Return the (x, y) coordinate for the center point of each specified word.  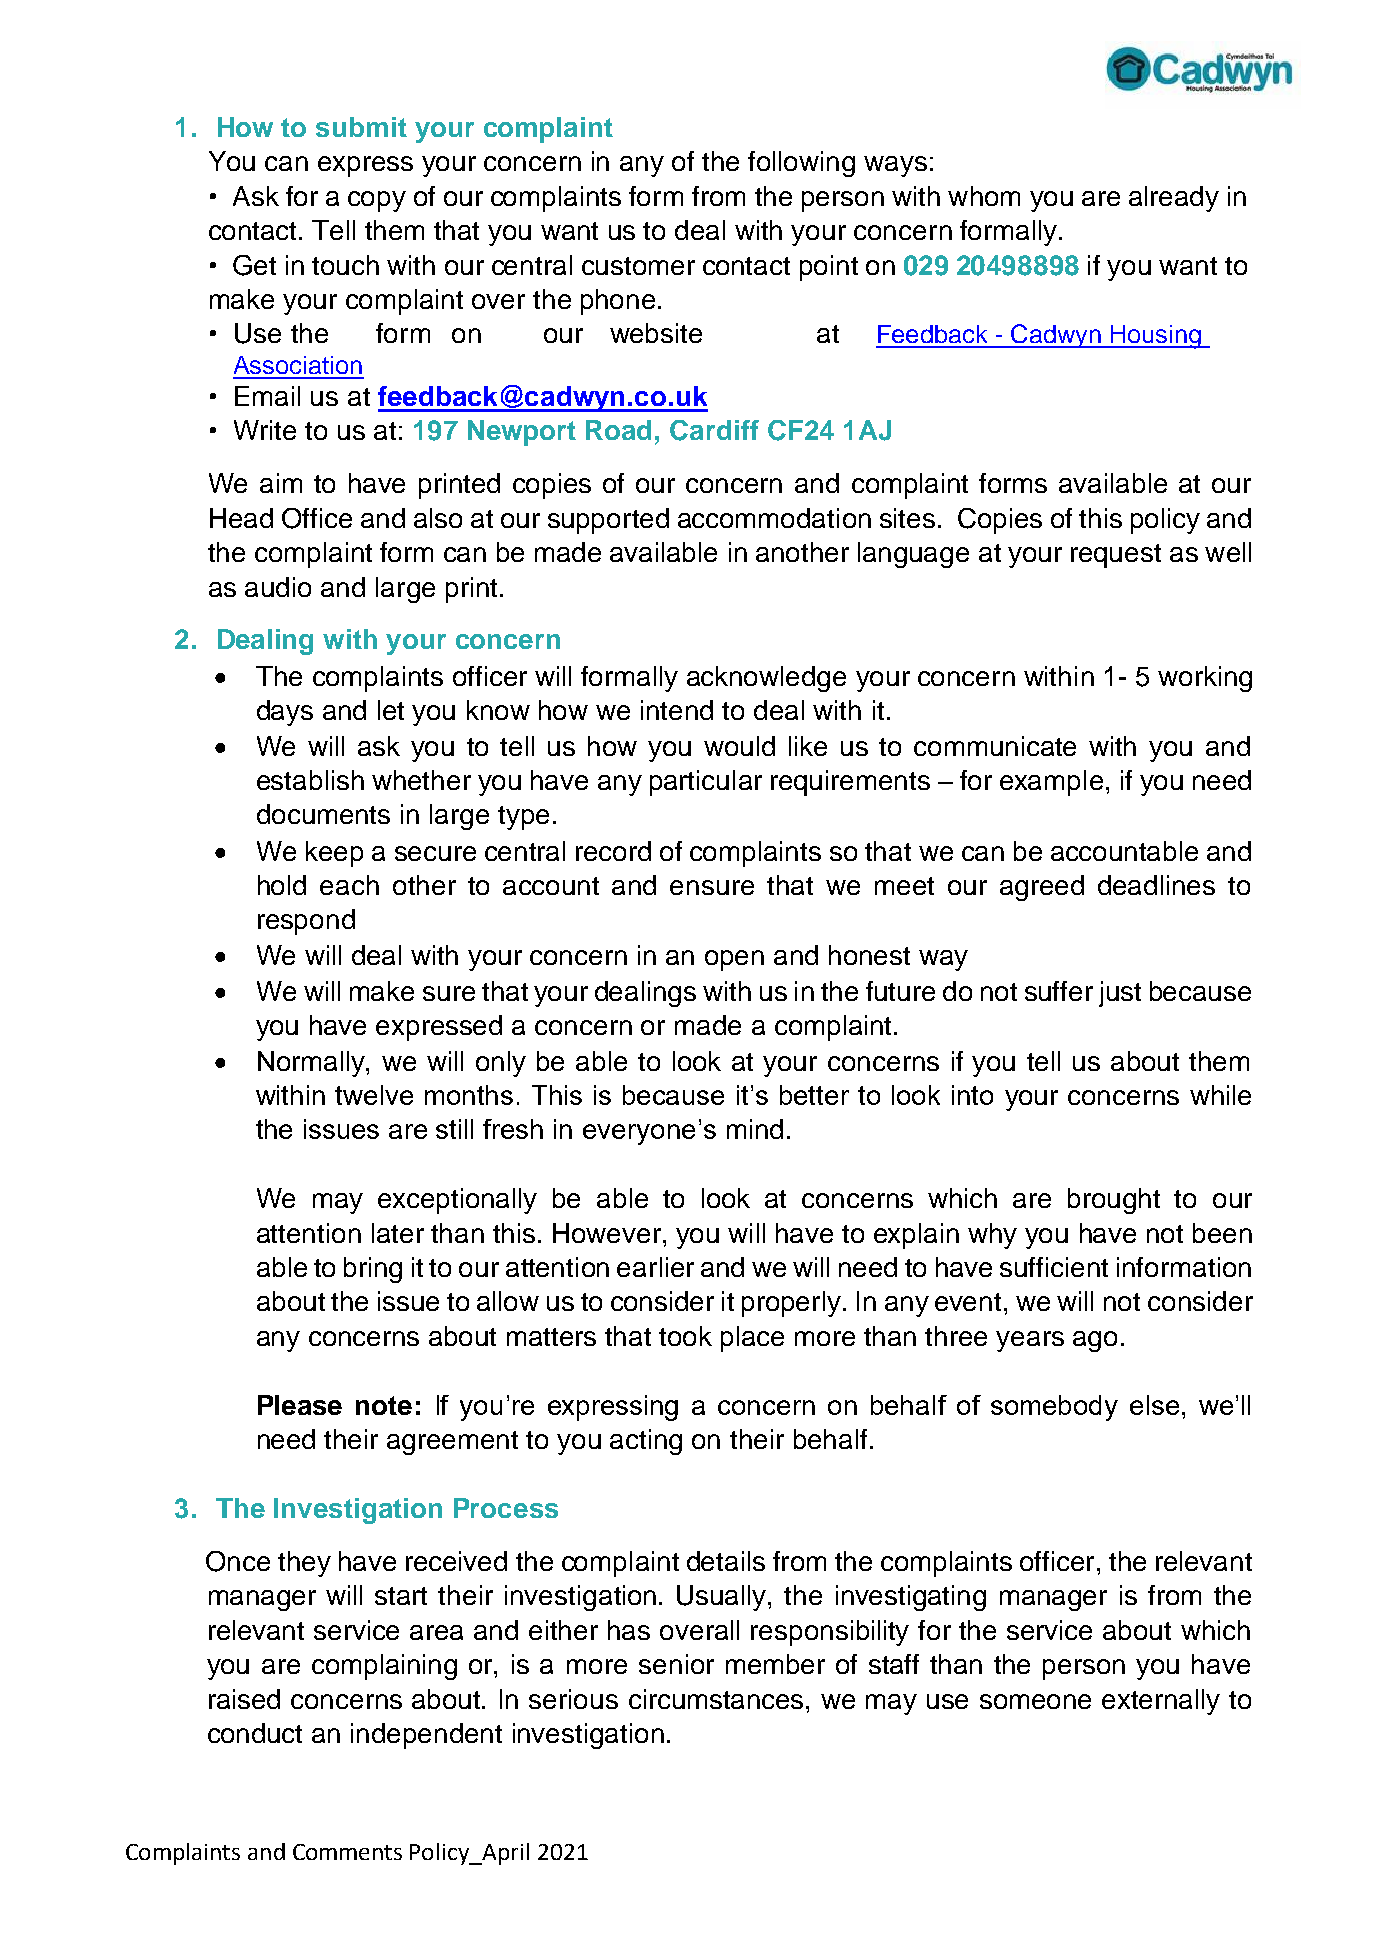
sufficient (1054, 1267)
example (1051, 783)
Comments (347, 1852)
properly (791, 1304)
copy (377, 201)
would (739, 746)
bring (373, 1270)
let (391, 710)
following (801, 164)
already (1174, 199)
